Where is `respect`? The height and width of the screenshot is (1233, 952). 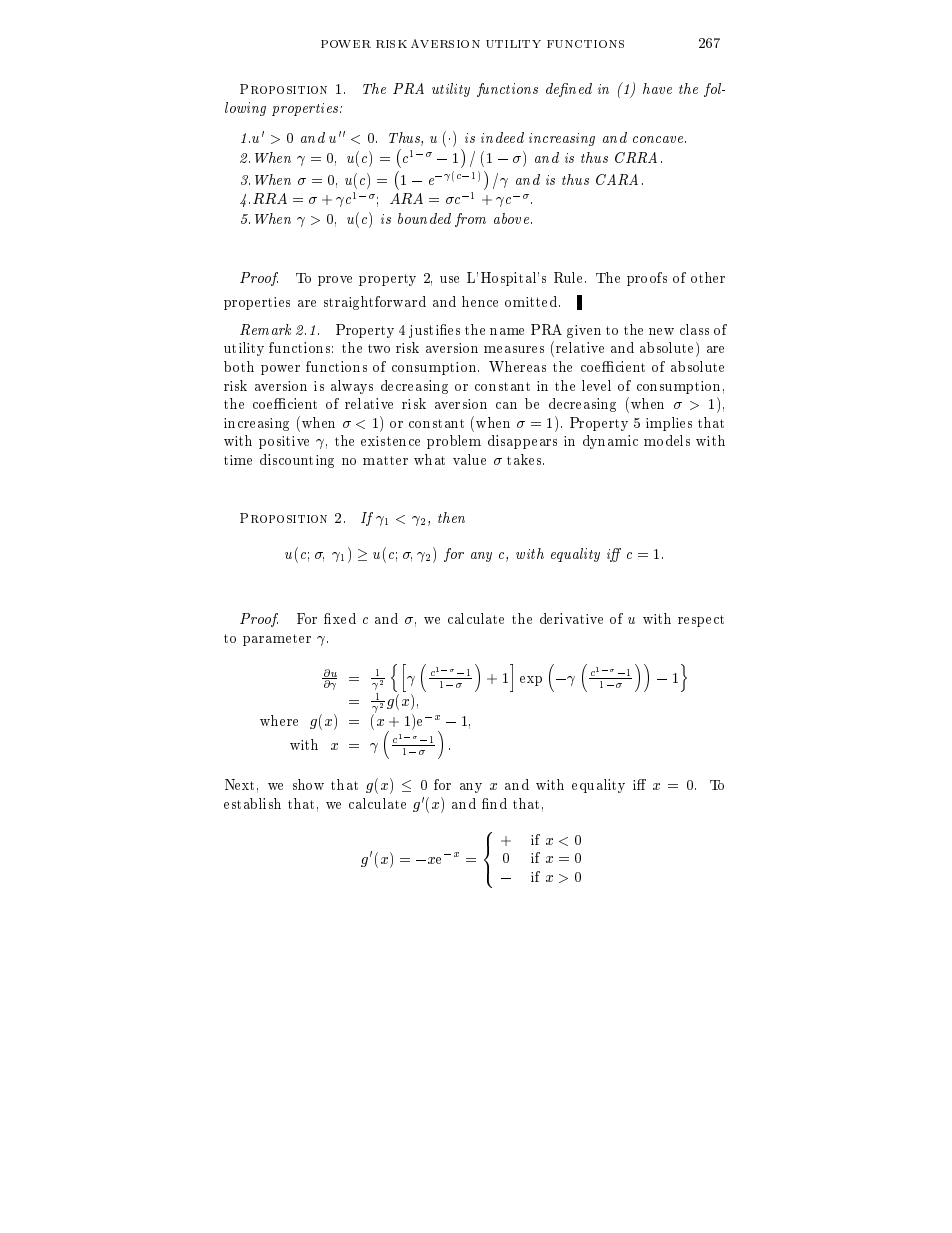
respect is located at coordinates (701, 621).
